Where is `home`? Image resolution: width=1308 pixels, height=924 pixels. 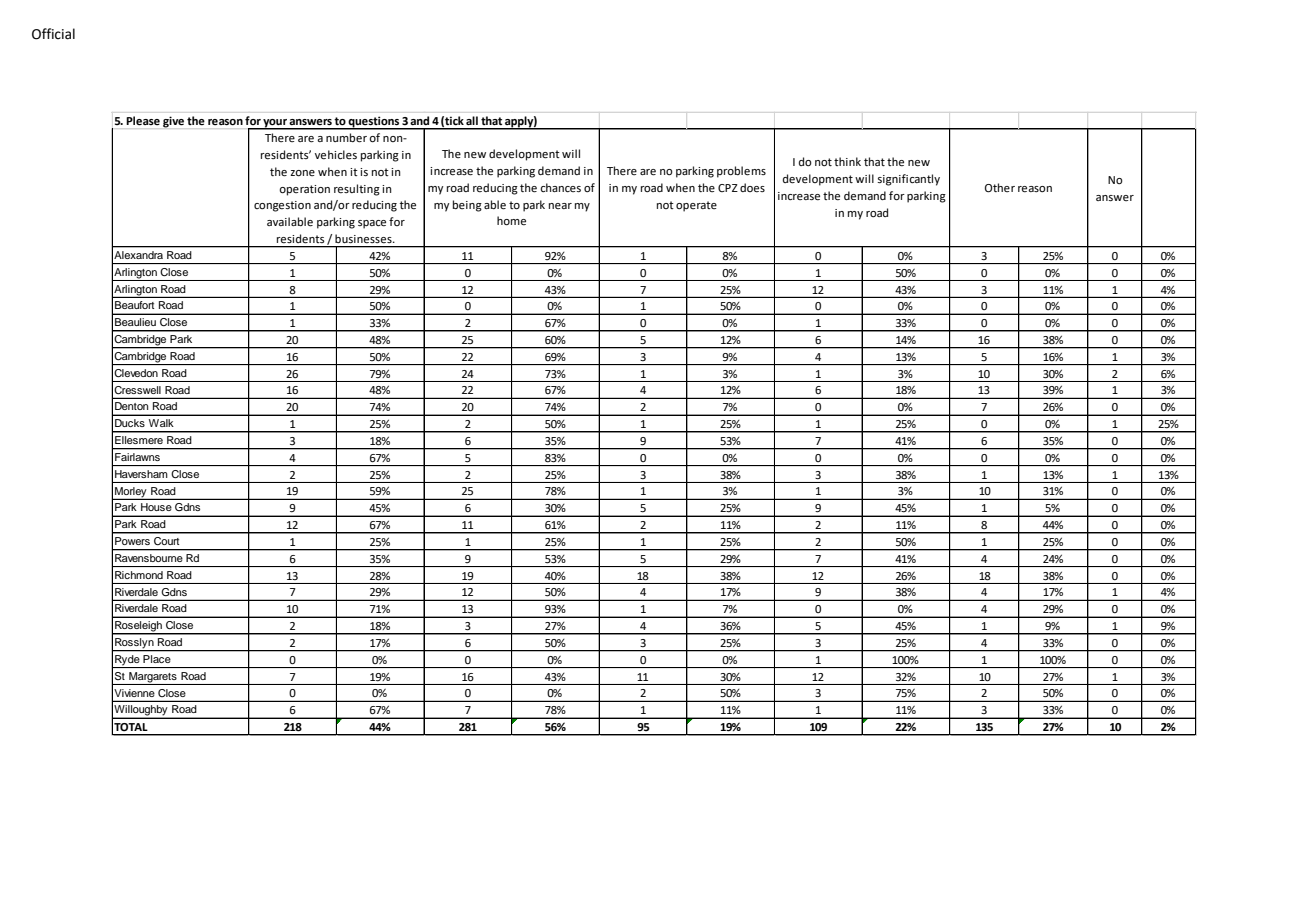 home is located at coordinates (511, 221).
